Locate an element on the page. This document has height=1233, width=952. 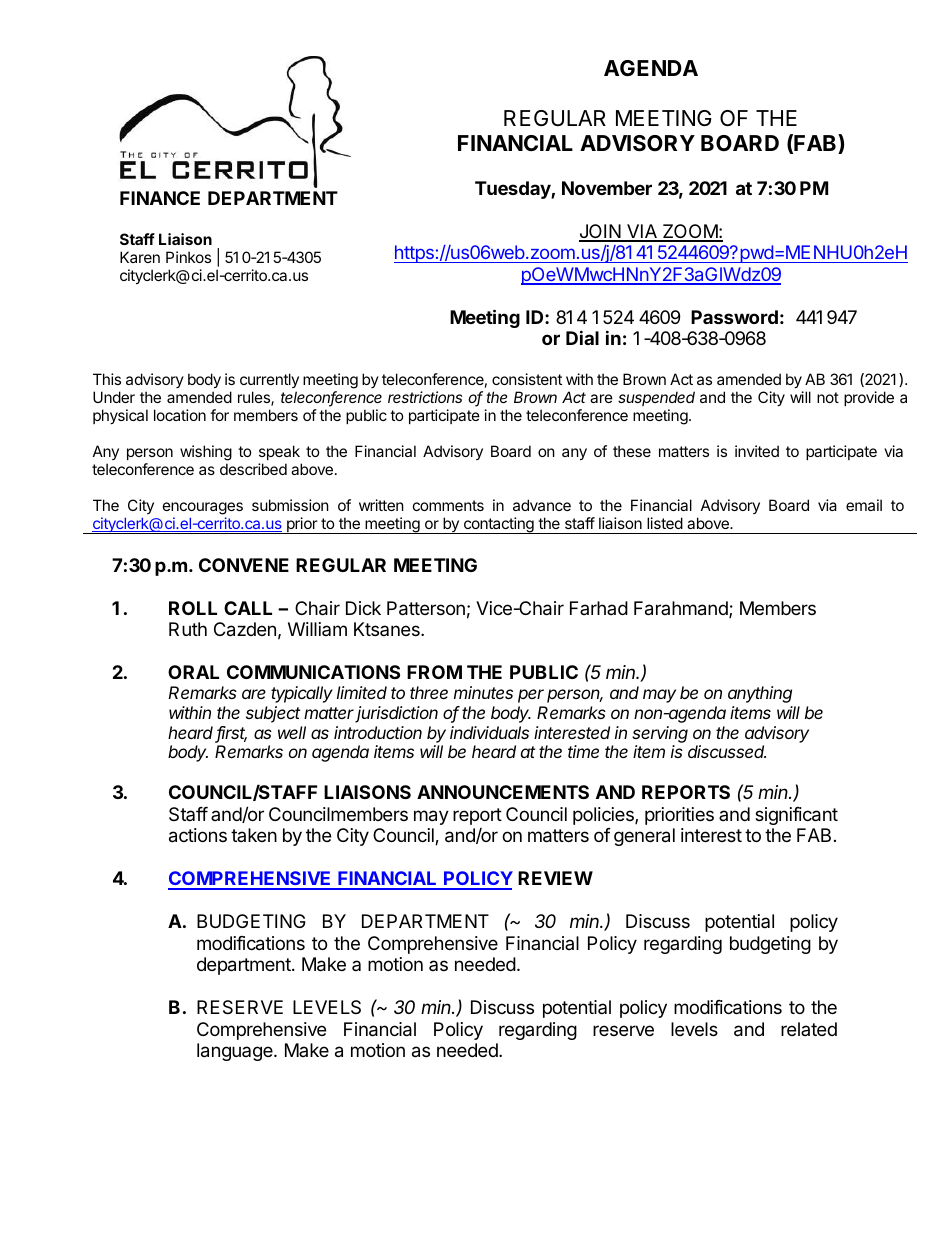
language is located at coordinates (236, 1052).
